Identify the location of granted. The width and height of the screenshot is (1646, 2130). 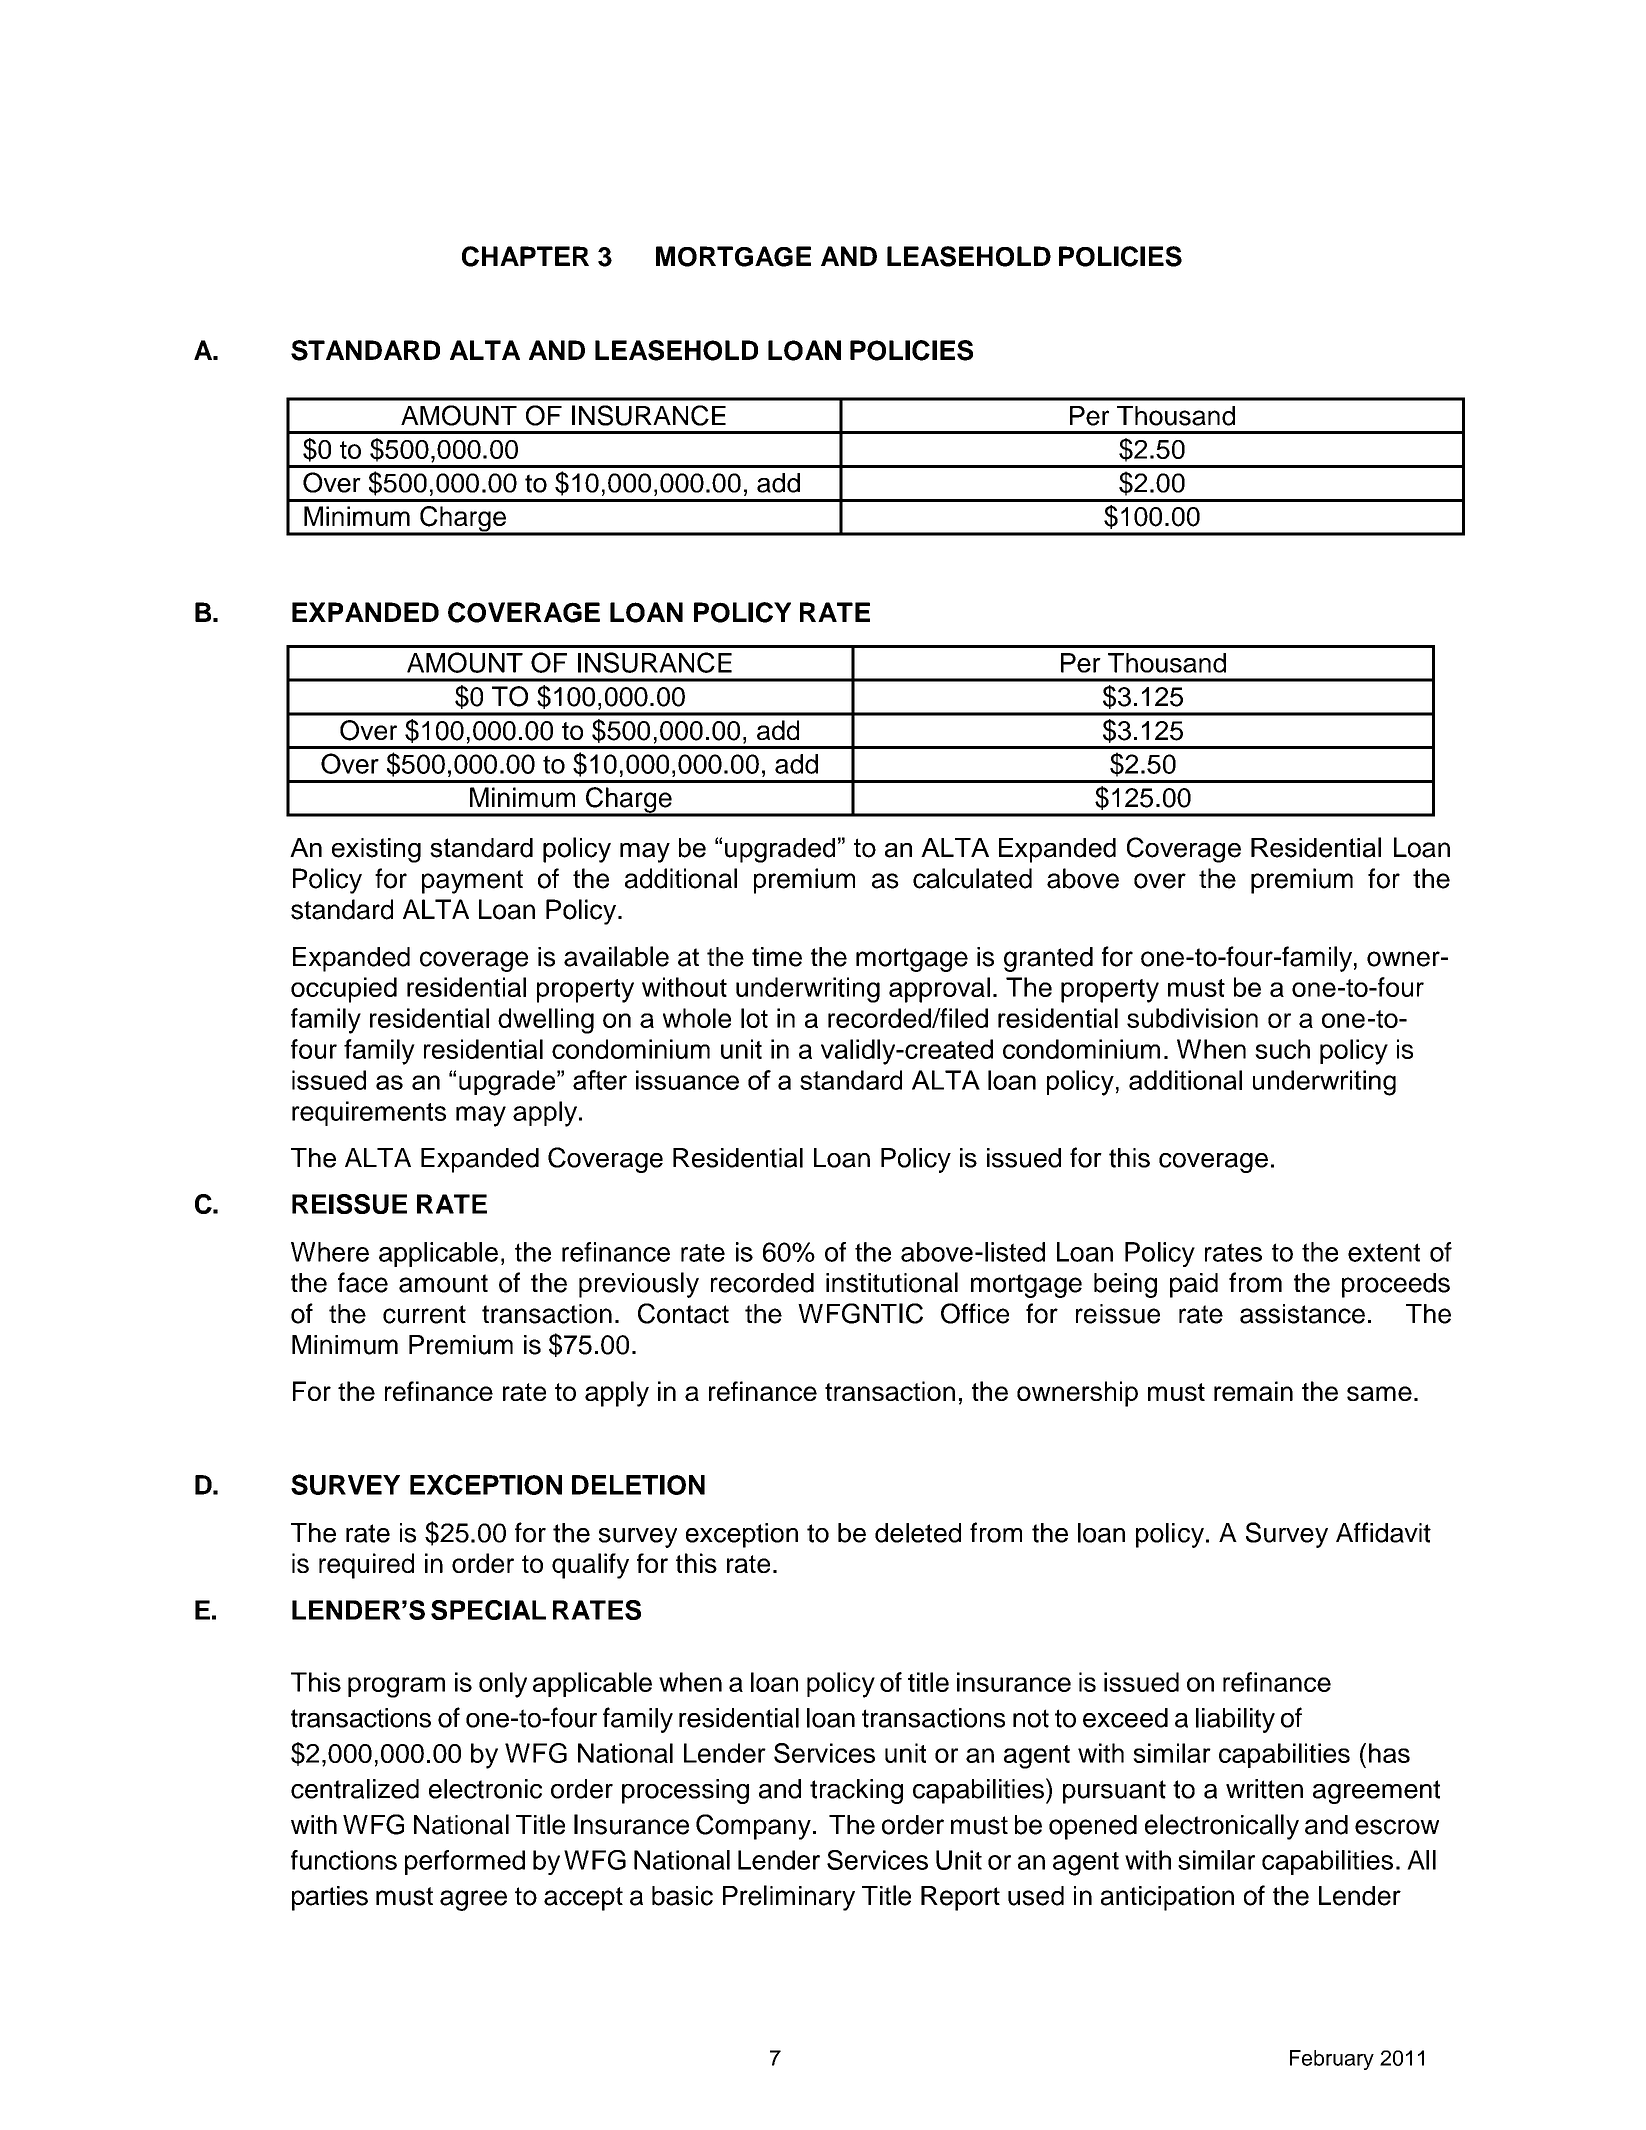
(1048, 959).
